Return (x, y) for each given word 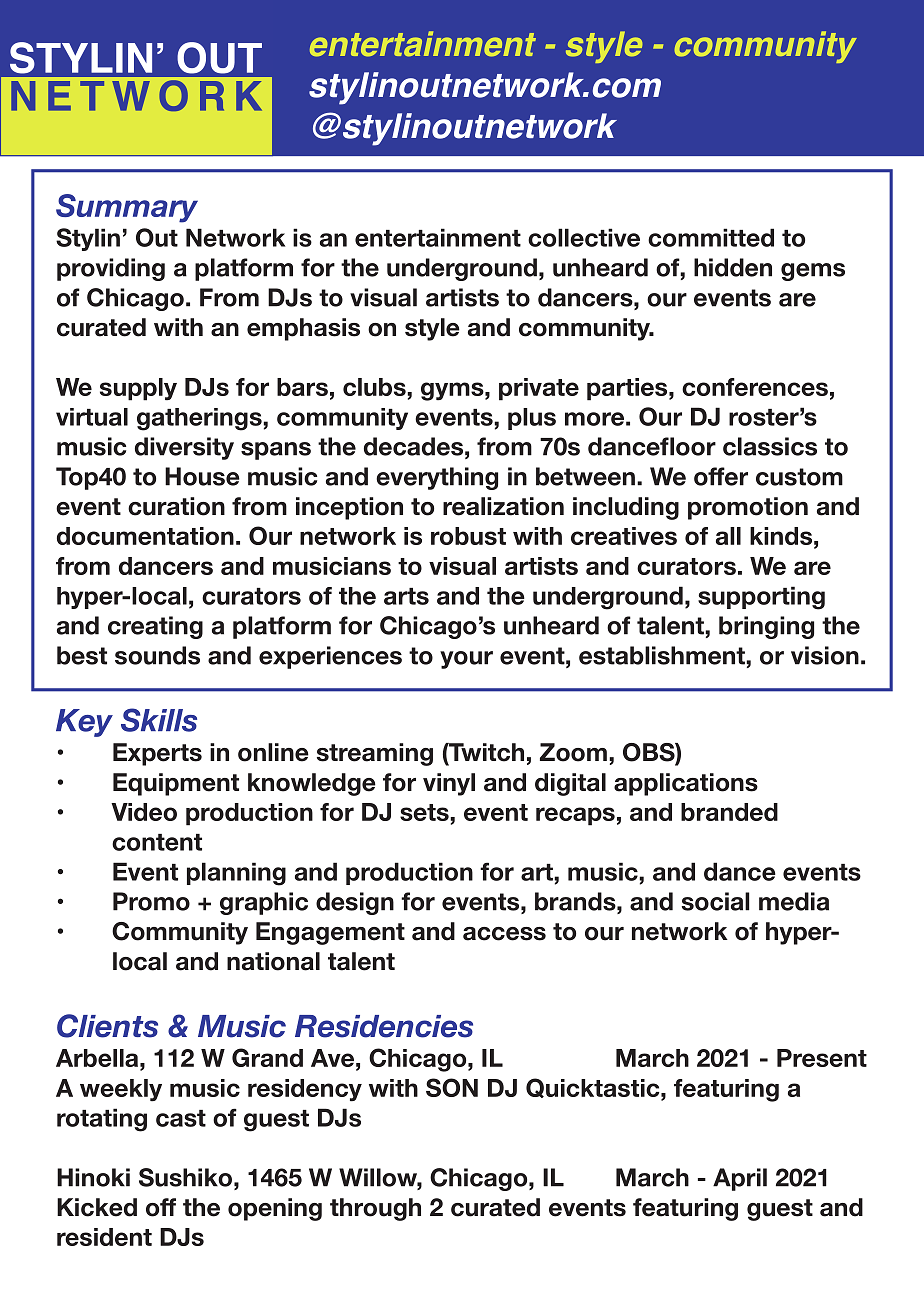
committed (711, 237)
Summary (127, 208)
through (375, 1209)
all (728, 536)
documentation (145, 536)
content (157, 842)
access (504, 934)
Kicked (97, 1207)
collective (584, 237)
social (715, 901)
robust (468, 536)
